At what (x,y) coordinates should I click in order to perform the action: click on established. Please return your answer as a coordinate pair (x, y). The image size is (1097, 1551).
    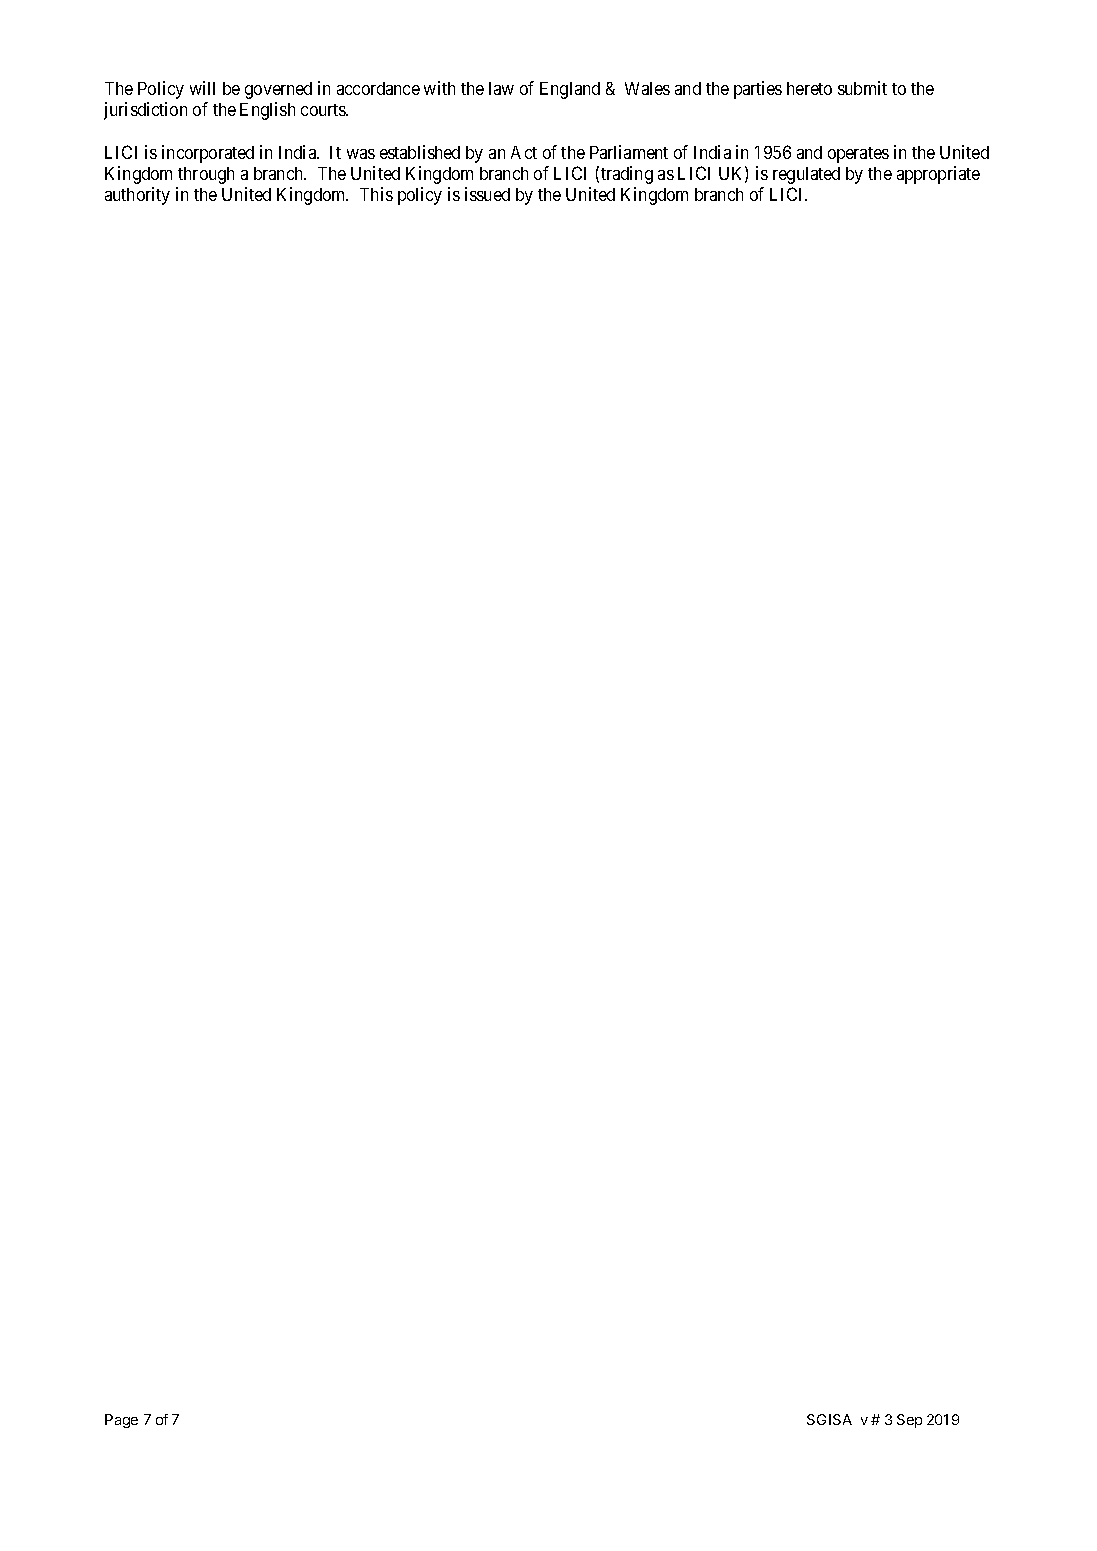
    Looking at the image, I should click on (420, 152).
